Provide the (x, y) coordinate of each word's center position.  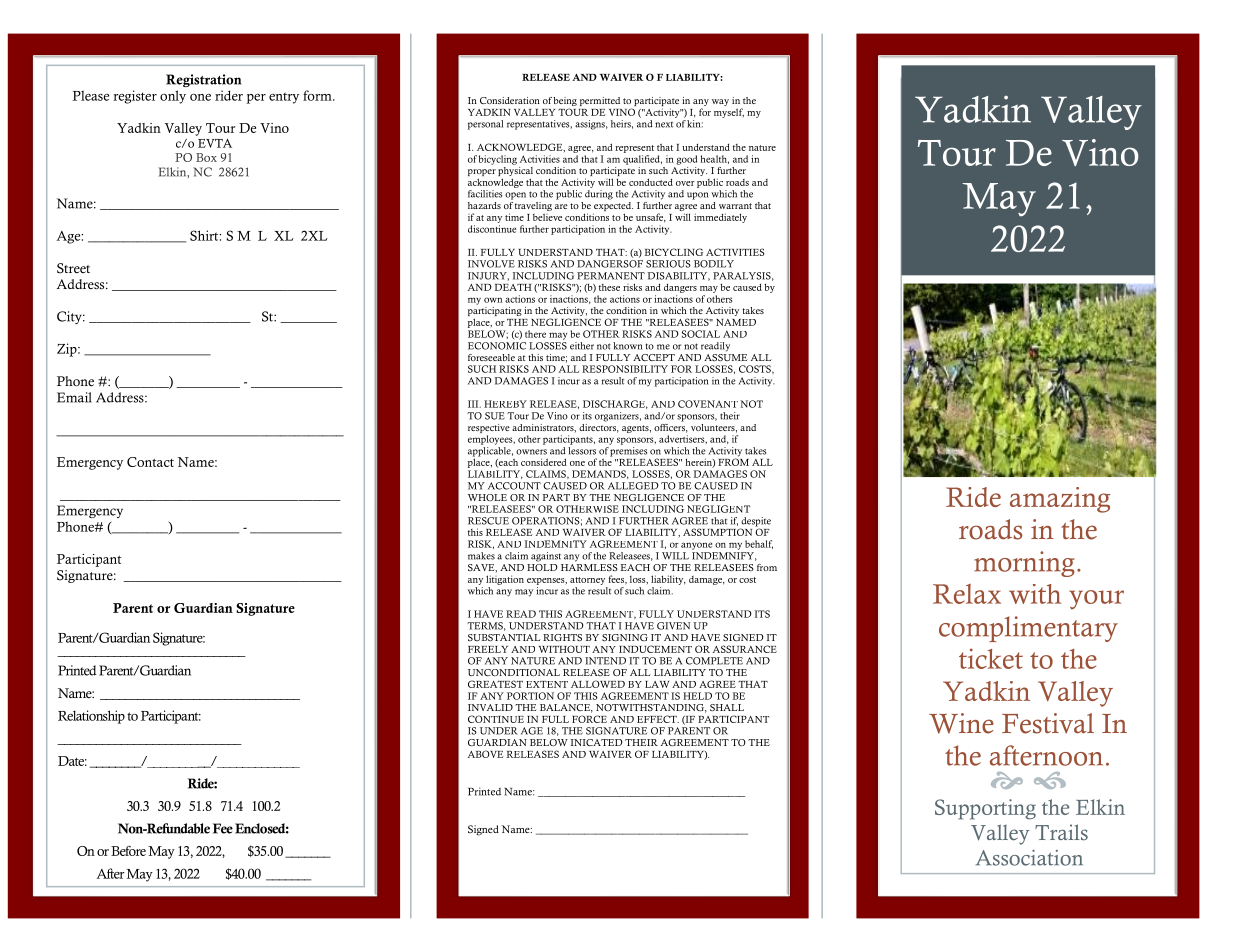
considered (544, 462)
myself (729, 113)
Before (128, 851)
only (173, 97)
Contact (150, 462)
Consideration (510, 100)
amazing (1060, 500)
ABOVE (485, 754)
